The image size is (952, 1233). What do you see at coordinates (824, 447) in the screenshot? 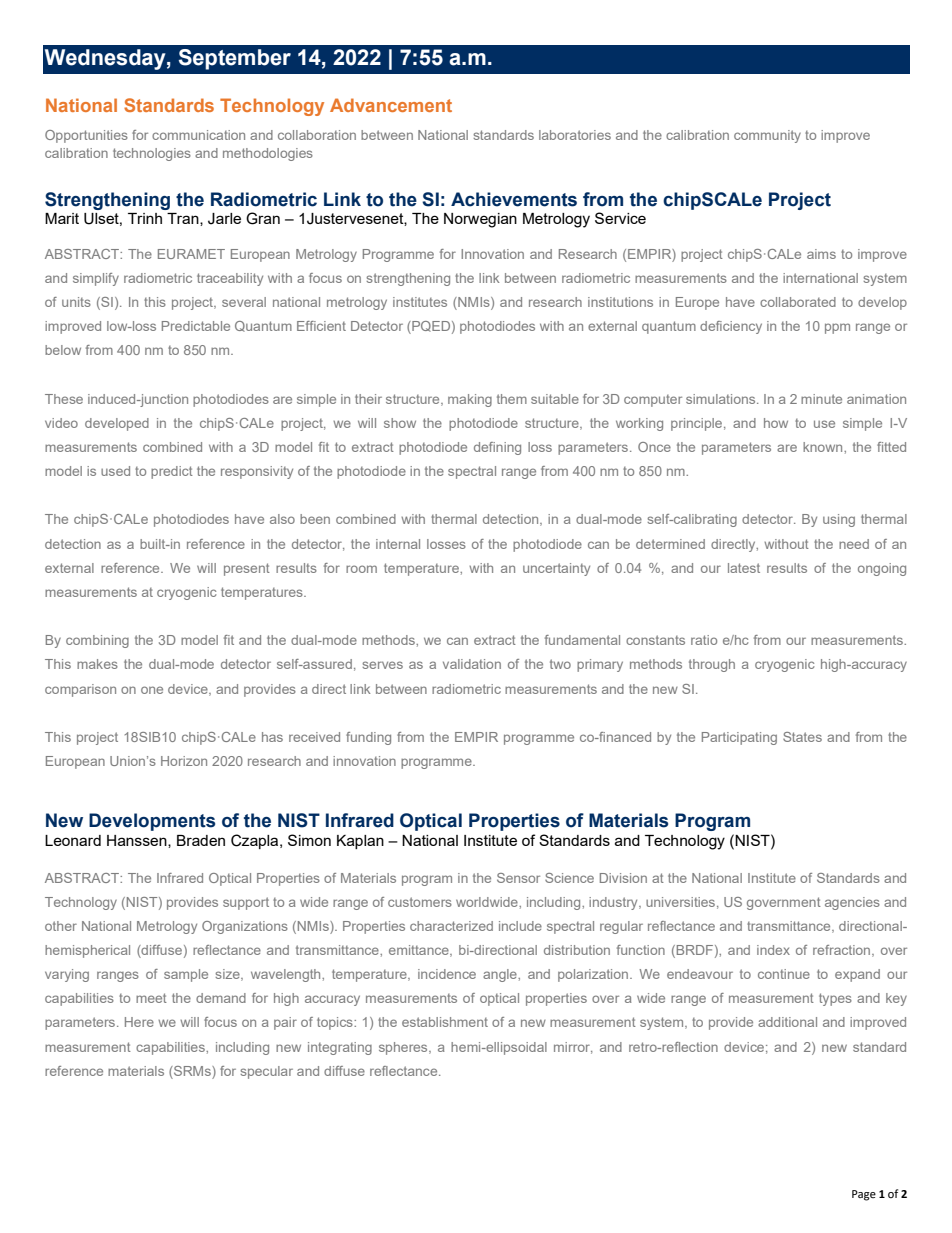
I see `known` at bounding box center [824, 447].
